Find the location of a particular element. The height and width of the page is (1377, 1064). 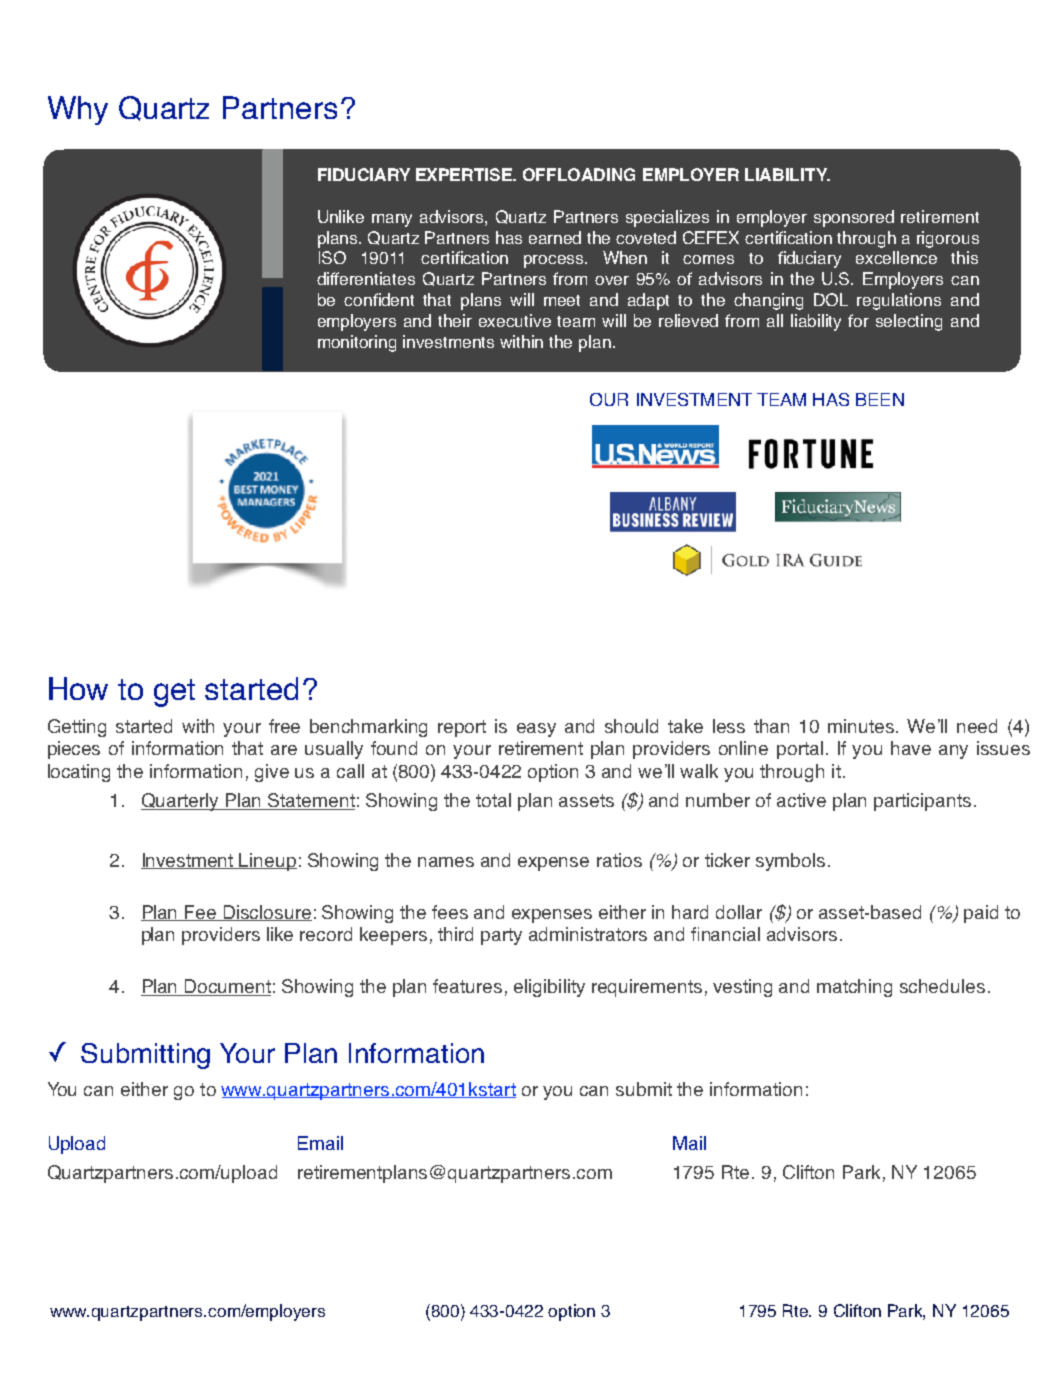

sponsored is located at coordinates (854, 218).
